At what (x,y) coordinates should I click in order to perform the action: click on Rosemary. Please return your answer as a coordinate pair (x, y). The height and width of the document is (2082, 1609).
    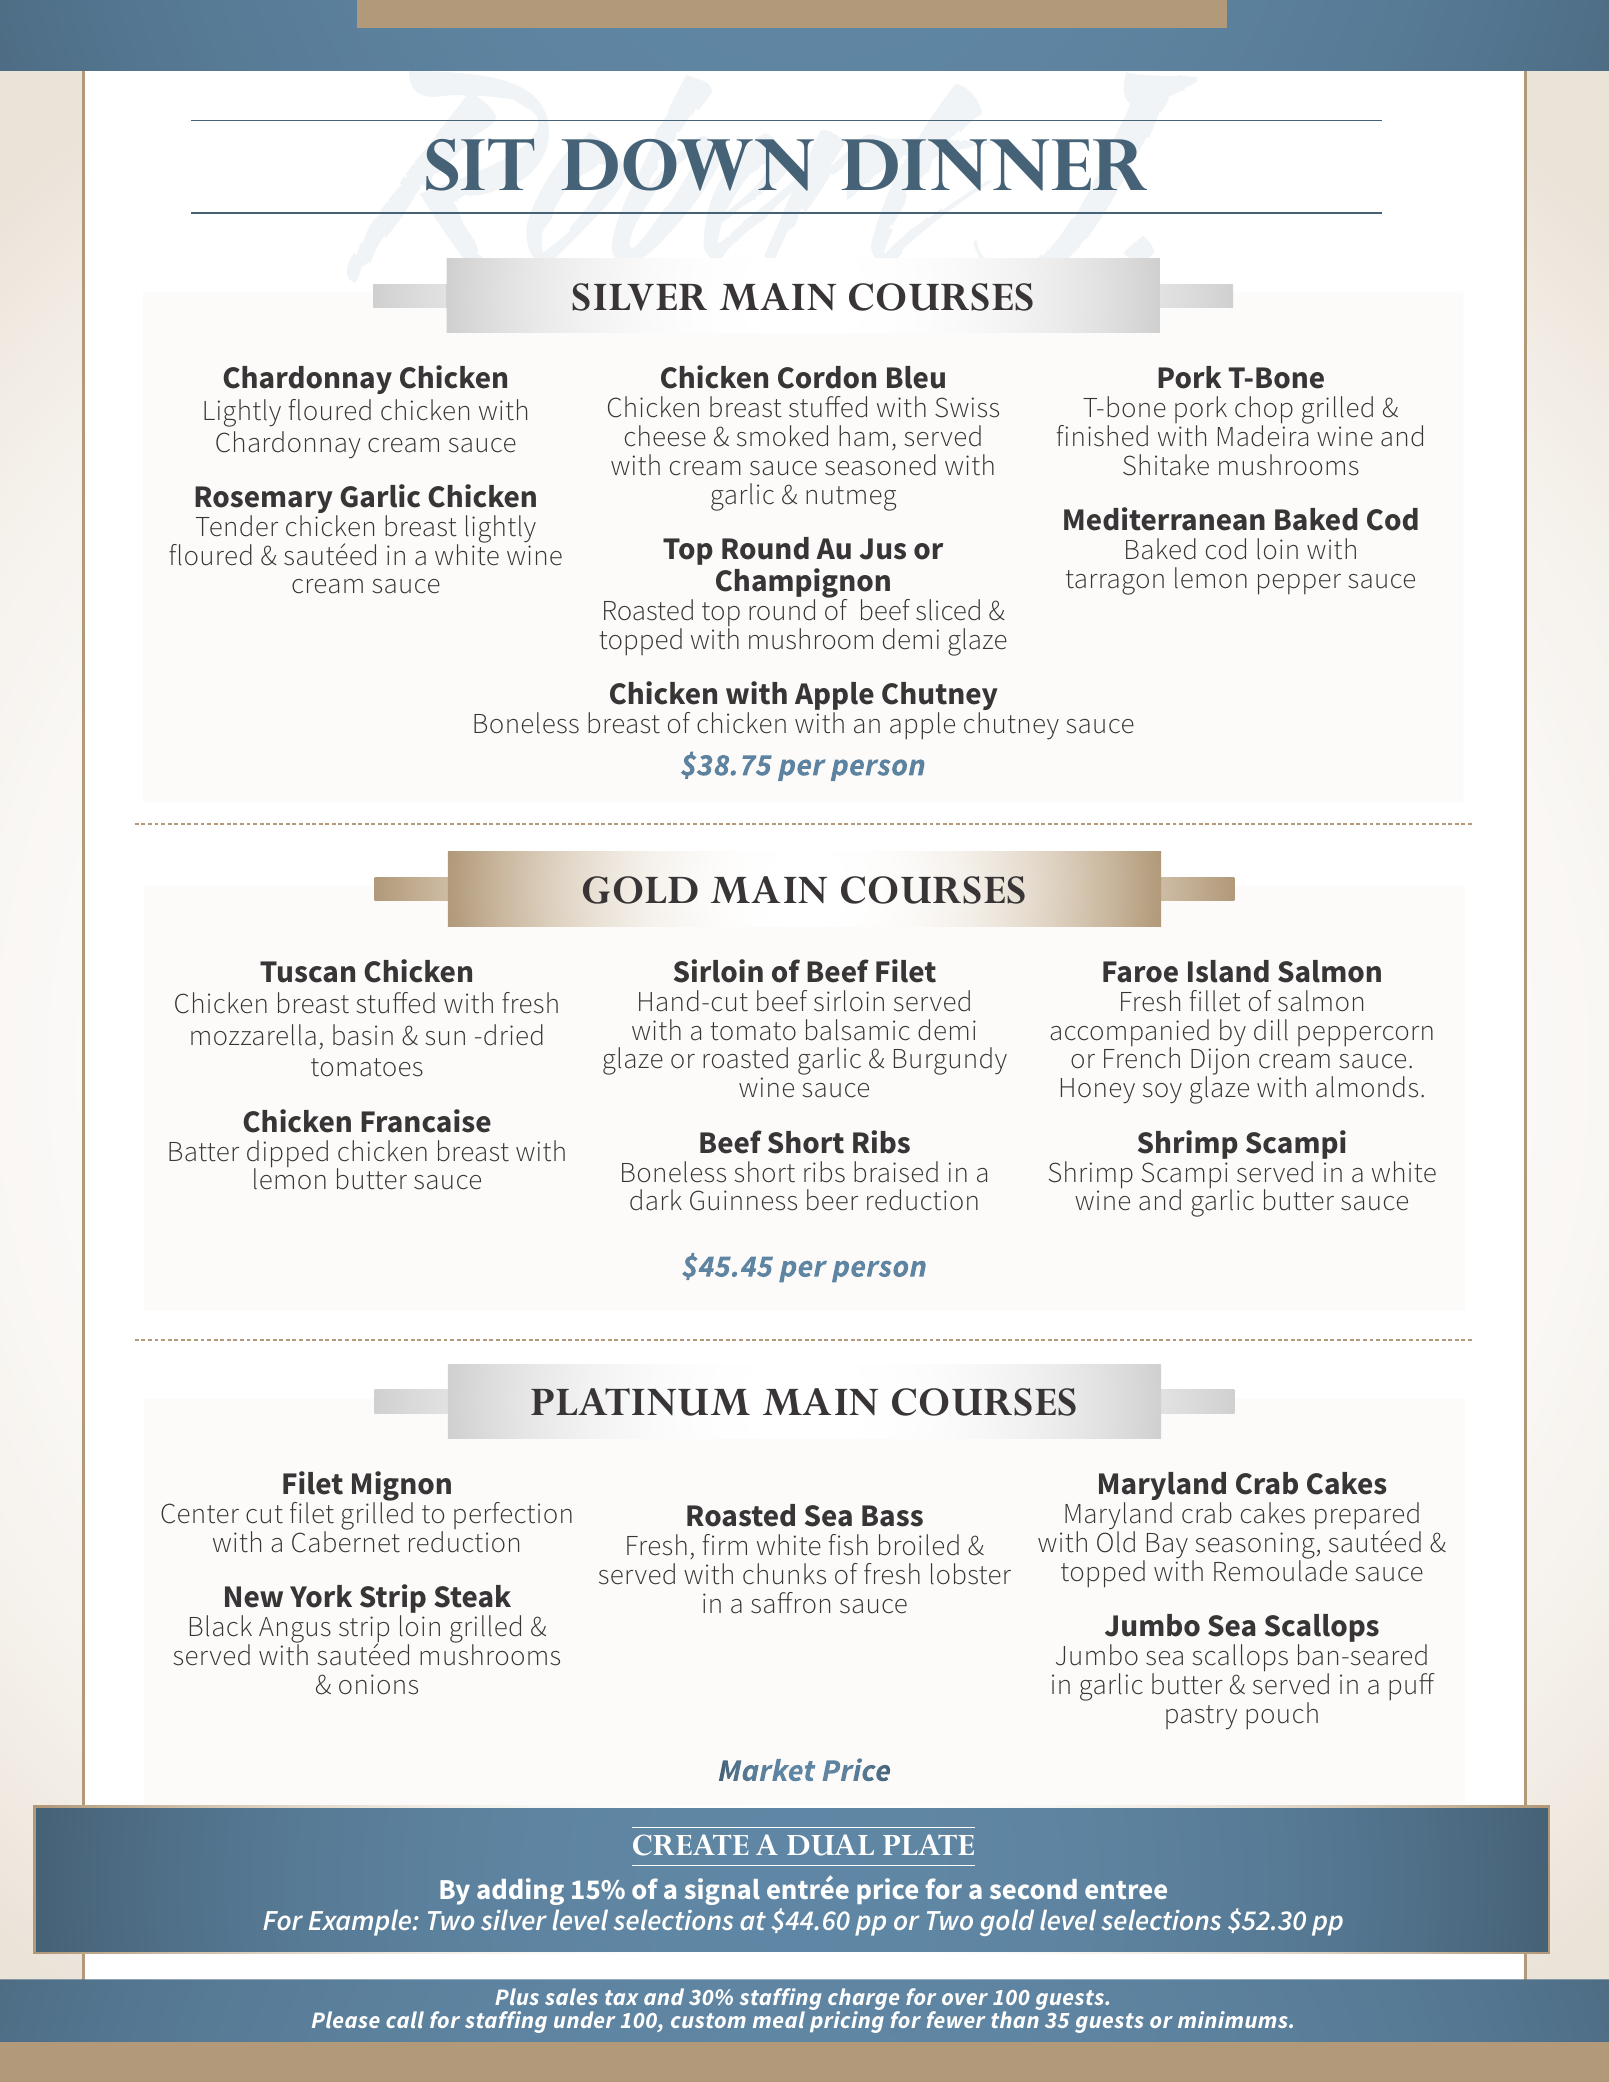
    Looking at the image, I should click on (264, 501).
